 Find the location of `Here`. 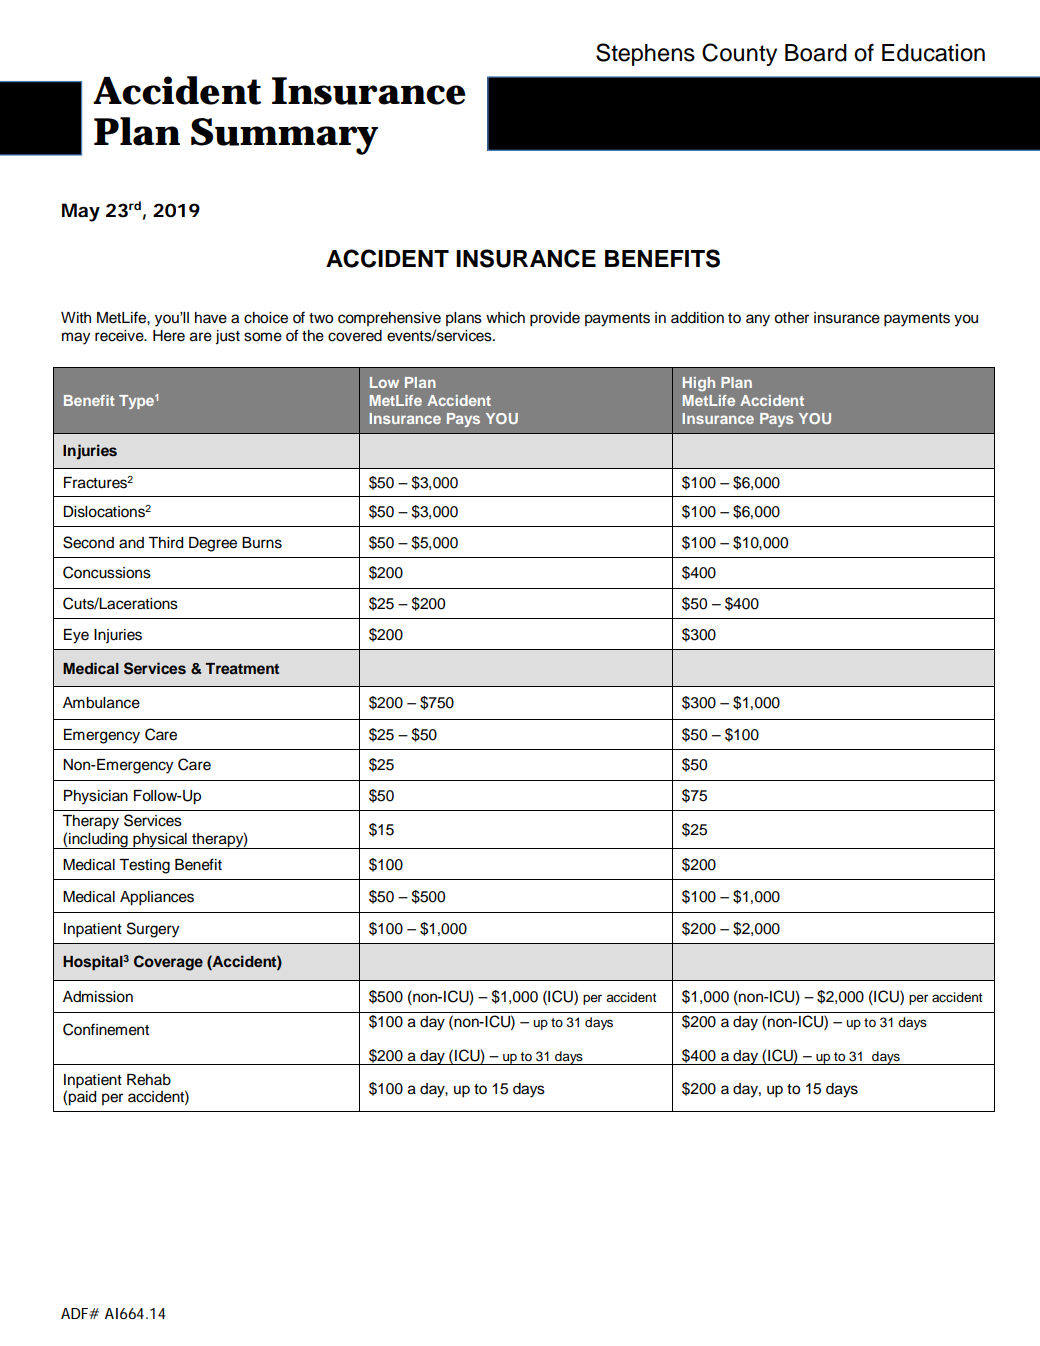

Here is located at coordinates (169, 336).
